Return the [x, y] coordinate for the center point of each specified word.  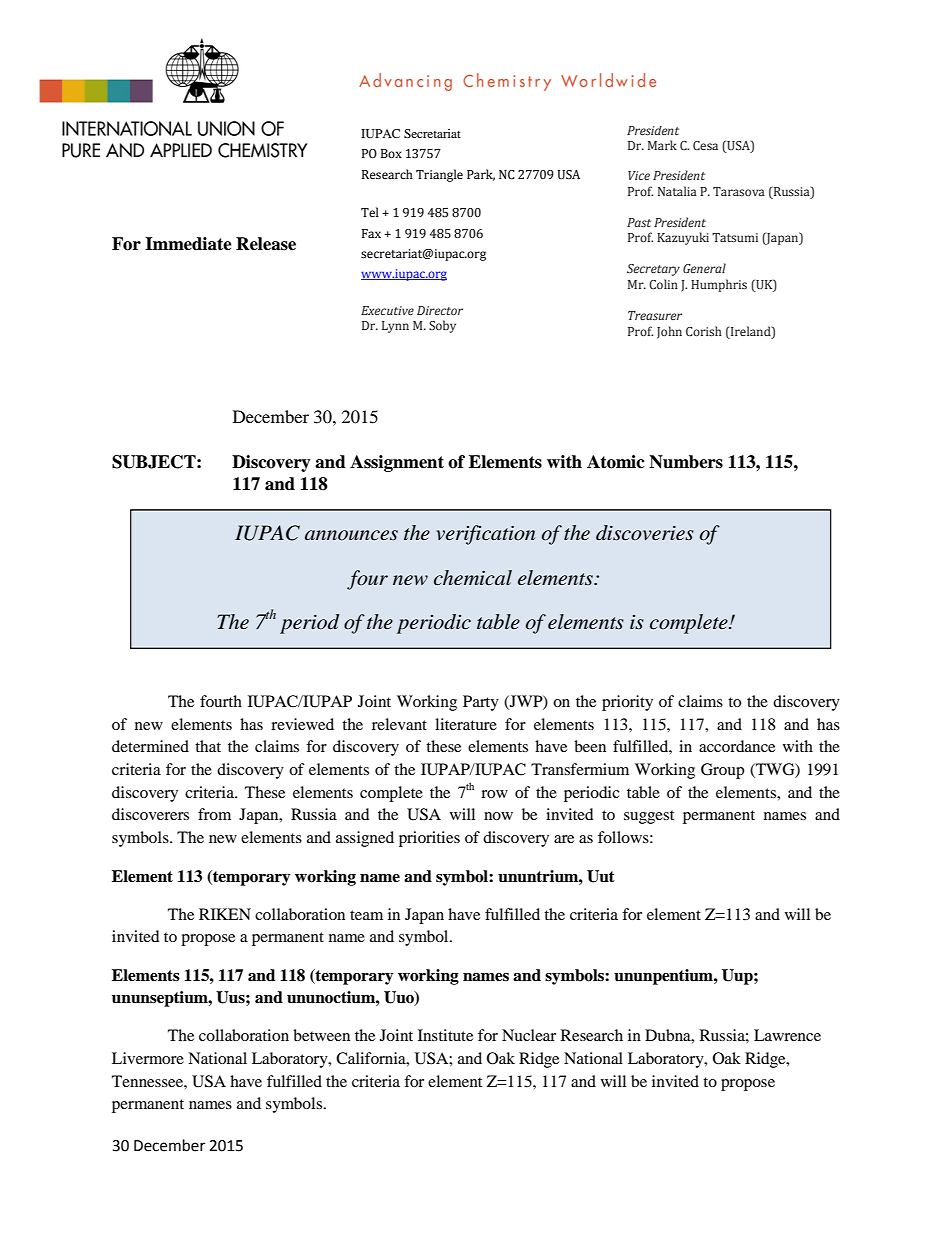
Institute [445, 1035]
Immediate [188, 244]
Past [639, 222]
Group [722, 771]
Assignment [397, 463]
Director [440, 310]
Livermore [148, 1058]
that [208, 746]
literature [466, 724]
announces [351, 535]
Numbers [686, 462]
